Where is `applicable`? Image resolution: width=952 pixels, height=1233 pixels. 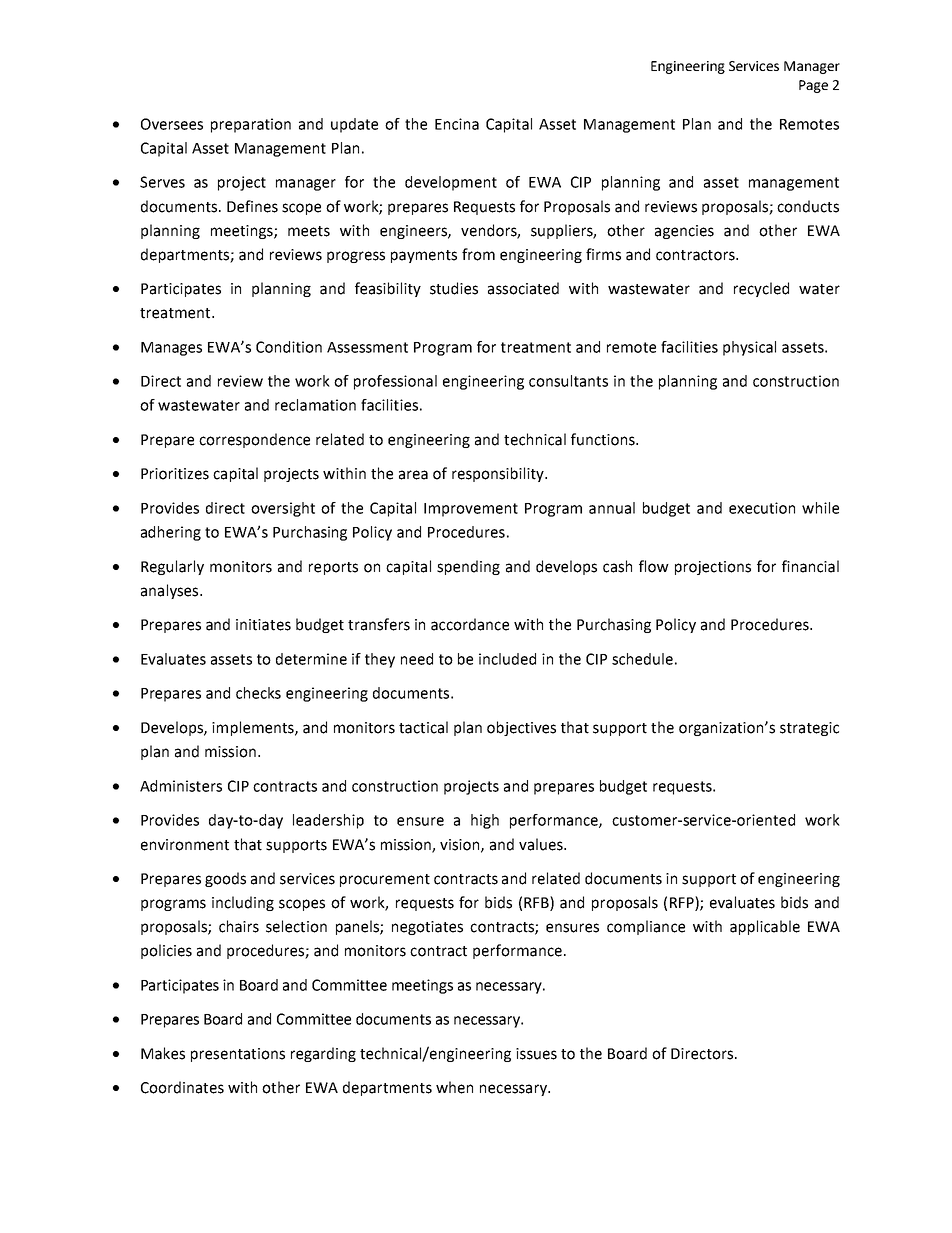 applicable is located at coordinates (765, 927).
